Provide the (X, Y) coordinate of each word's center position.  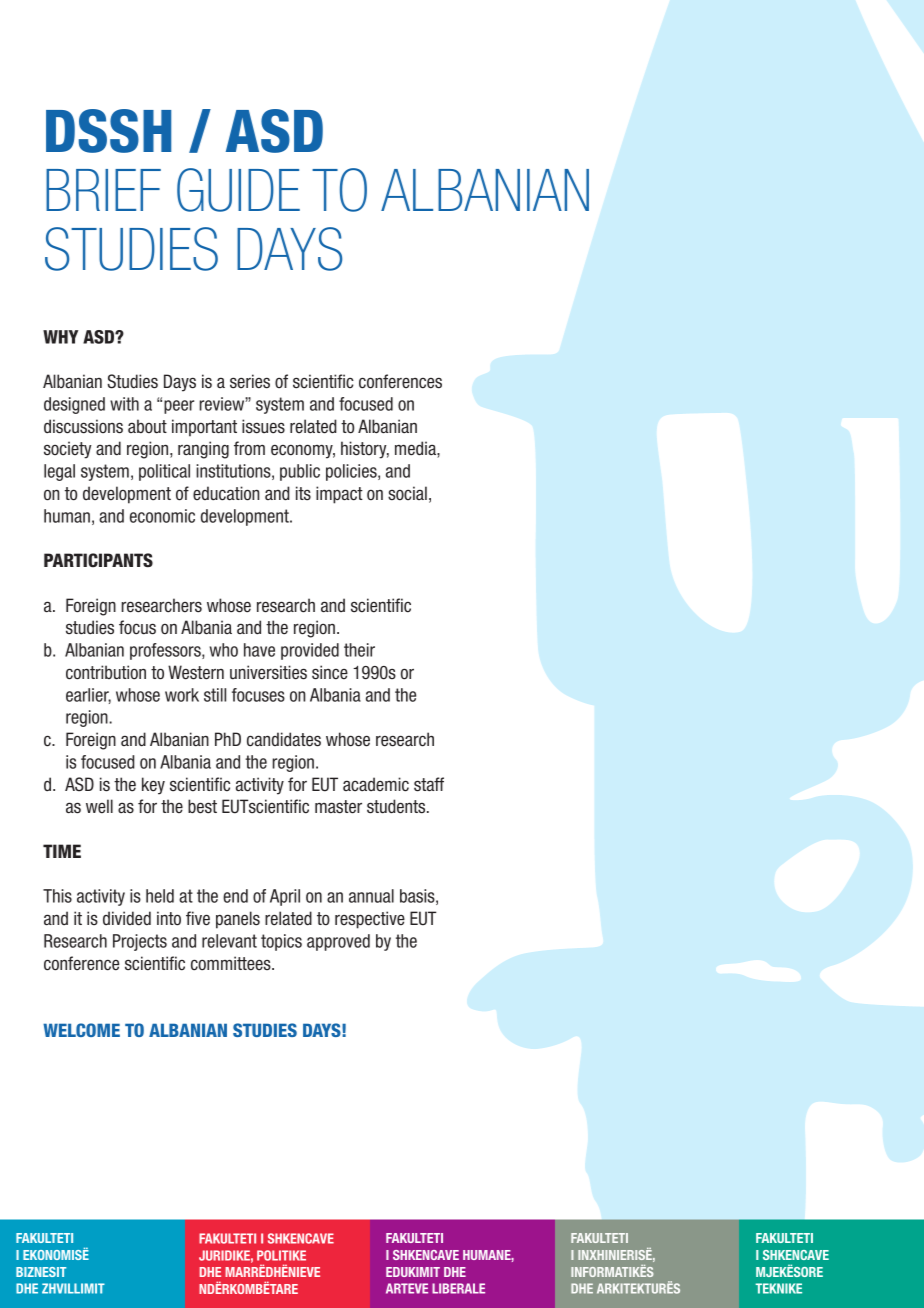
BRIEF (103, 190)
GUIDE (238, 190)
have (259, 650)
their (359, 650)
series (250, 381)
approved (338, 942)
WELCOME (81, 1030)
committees (232, 963)
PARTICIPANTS (98, 560)
